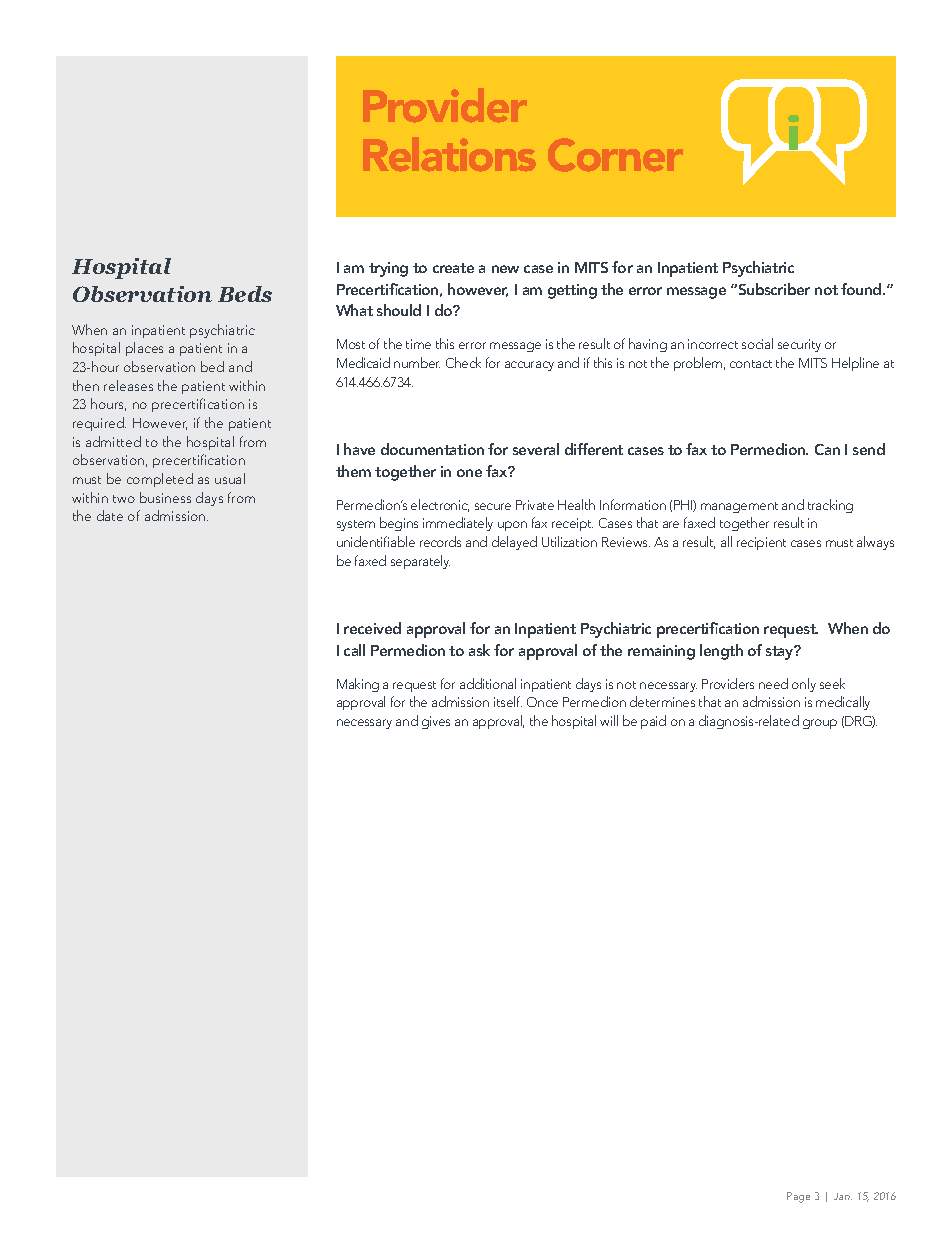 The image size is (952, 1233). What do you see at coordinates (436, 722) in the screenshot?
I see `gives` at bounding box center [436, 722].
